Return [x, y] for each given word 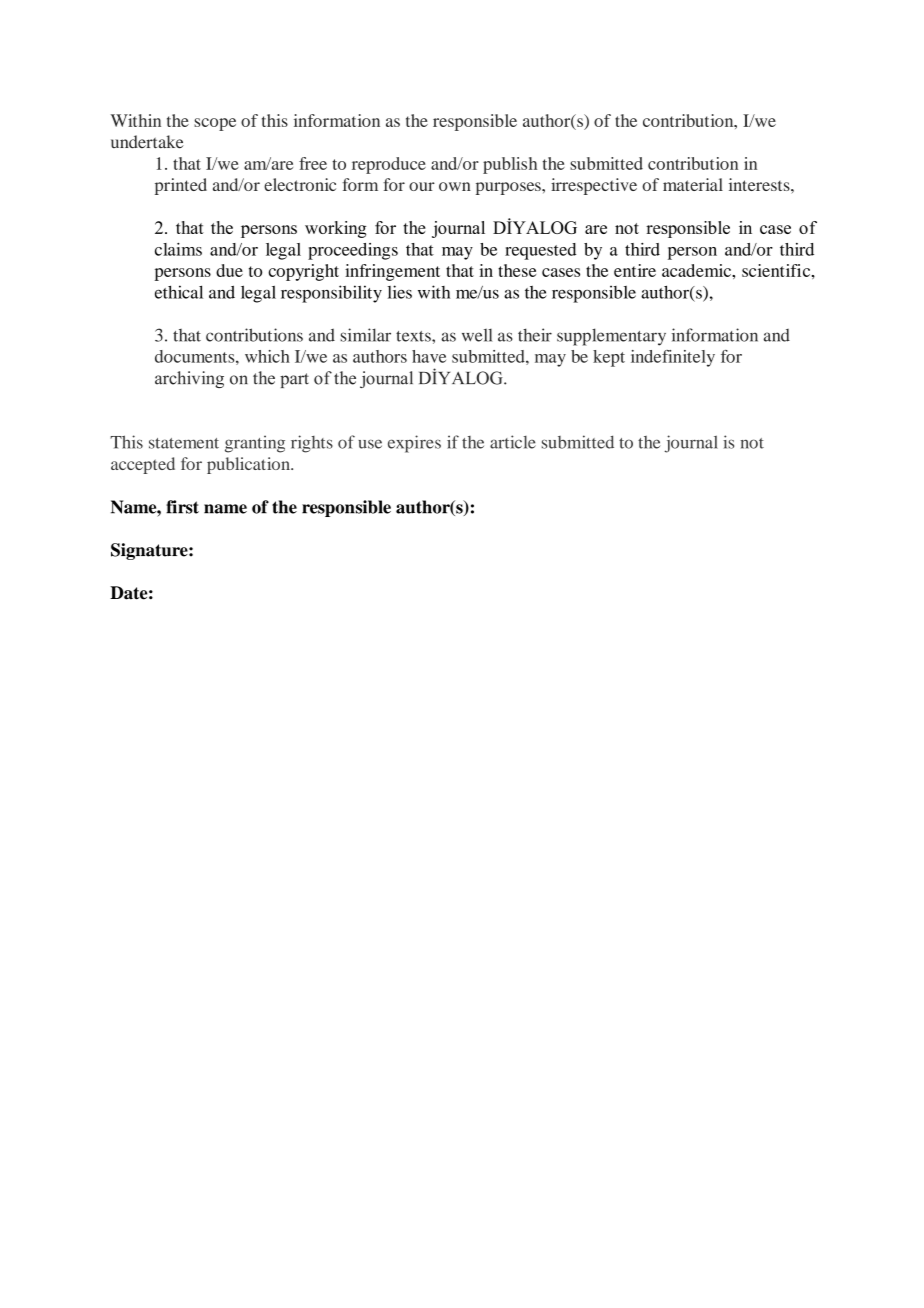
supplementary [611, 337]
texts [414, 336]
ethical [179, 292]
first [182, 507]
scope [215, 124]
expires [414, 444]
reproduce [389, 165]
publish [510, 165]
